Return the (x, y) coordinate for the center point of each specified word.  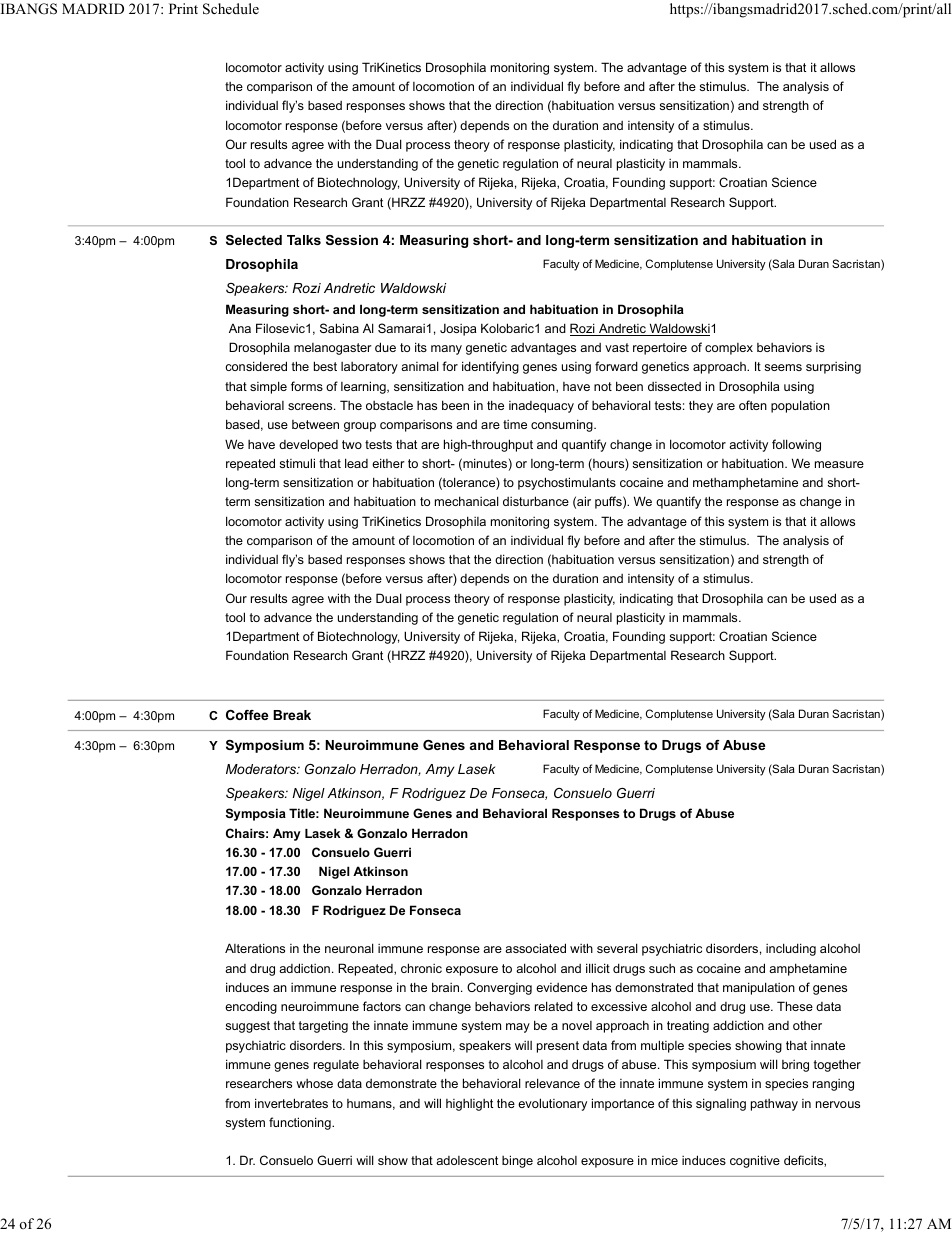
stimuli (297, 463)
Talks (304, 240)
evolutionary (552, 1104)
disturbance (536, 501)
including (791, 949)
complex (729, 349)
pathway (774, 1105)
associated (535, 948)
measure (839, 464)
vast (617, 347)
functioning (301, 1123)
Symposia (256, 814)
